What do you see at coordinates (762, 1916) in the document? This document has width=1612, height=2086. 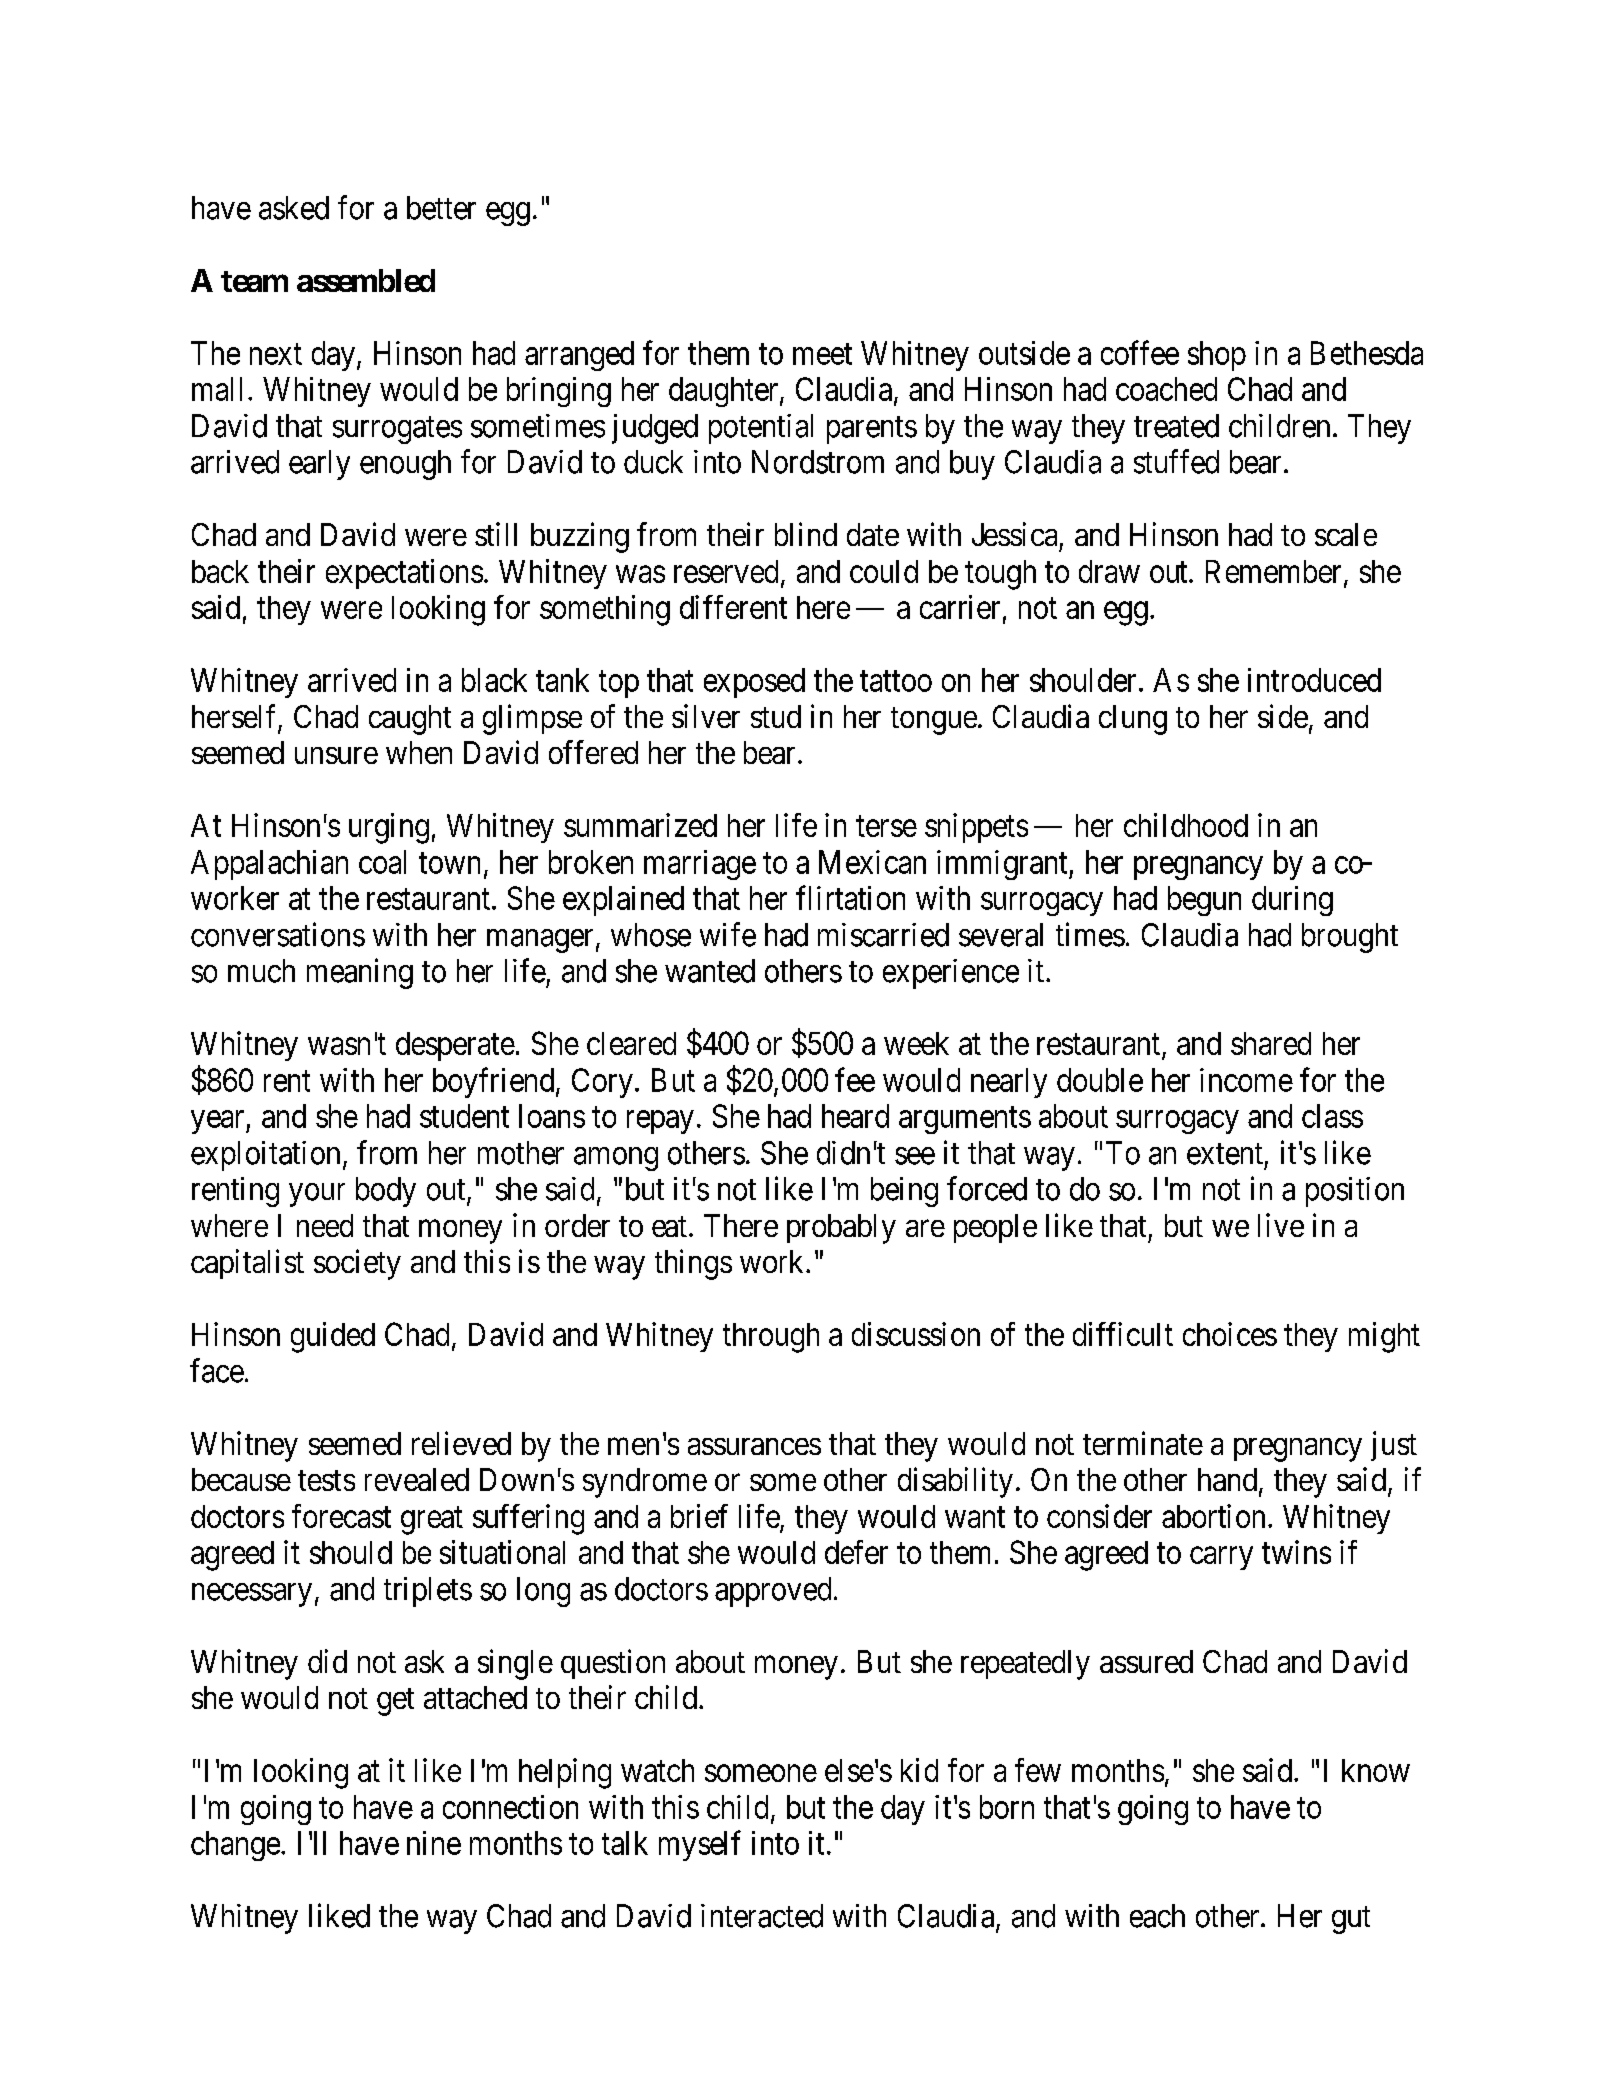 I see `interacted` at bounding box center [762, 1916].
